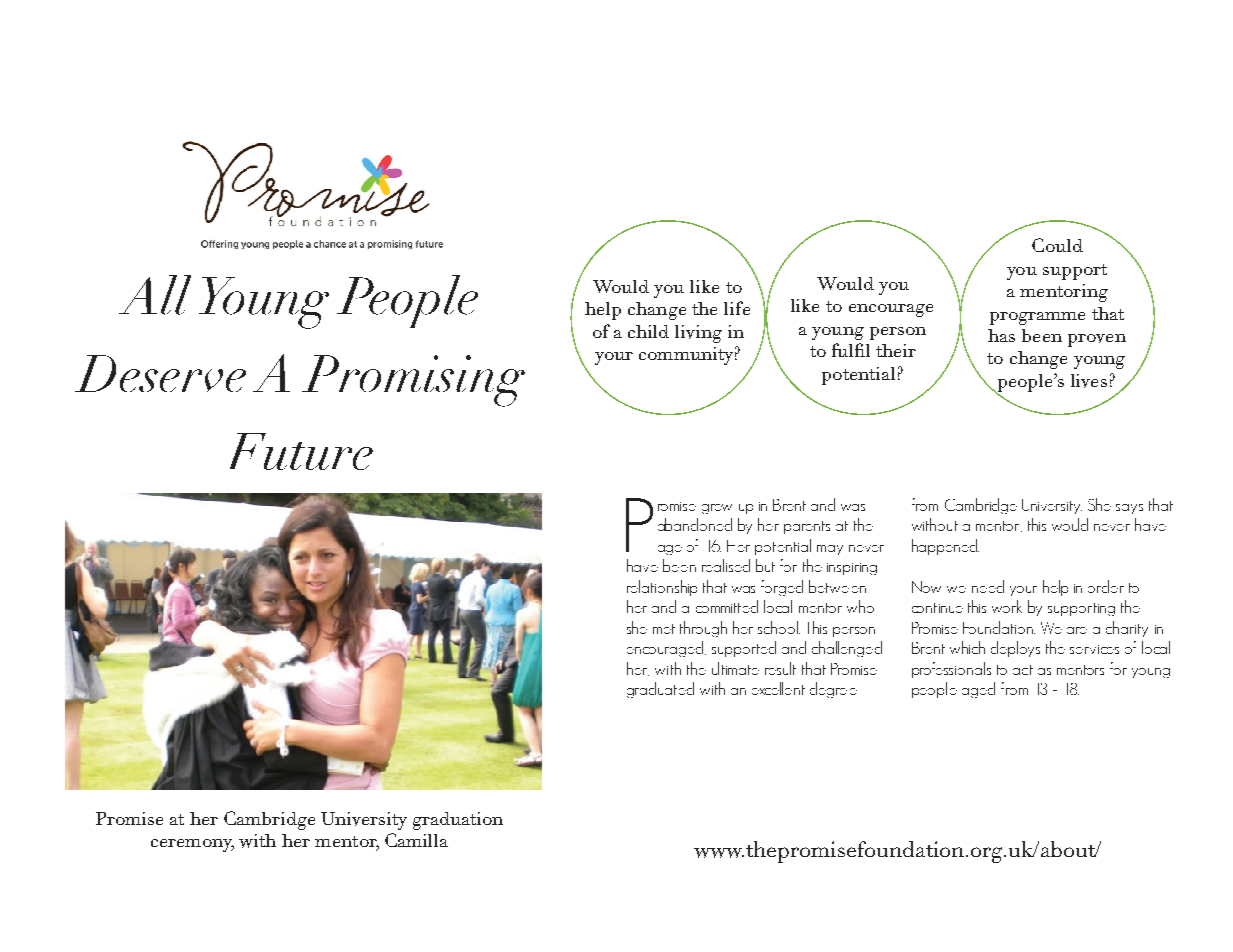 Image resolution: width=1233 pixels, height=952 pixels. What do you see at coordinates (1057, 245) in the screenshot?
I see `Could` at bounding box center [1057, 245].
